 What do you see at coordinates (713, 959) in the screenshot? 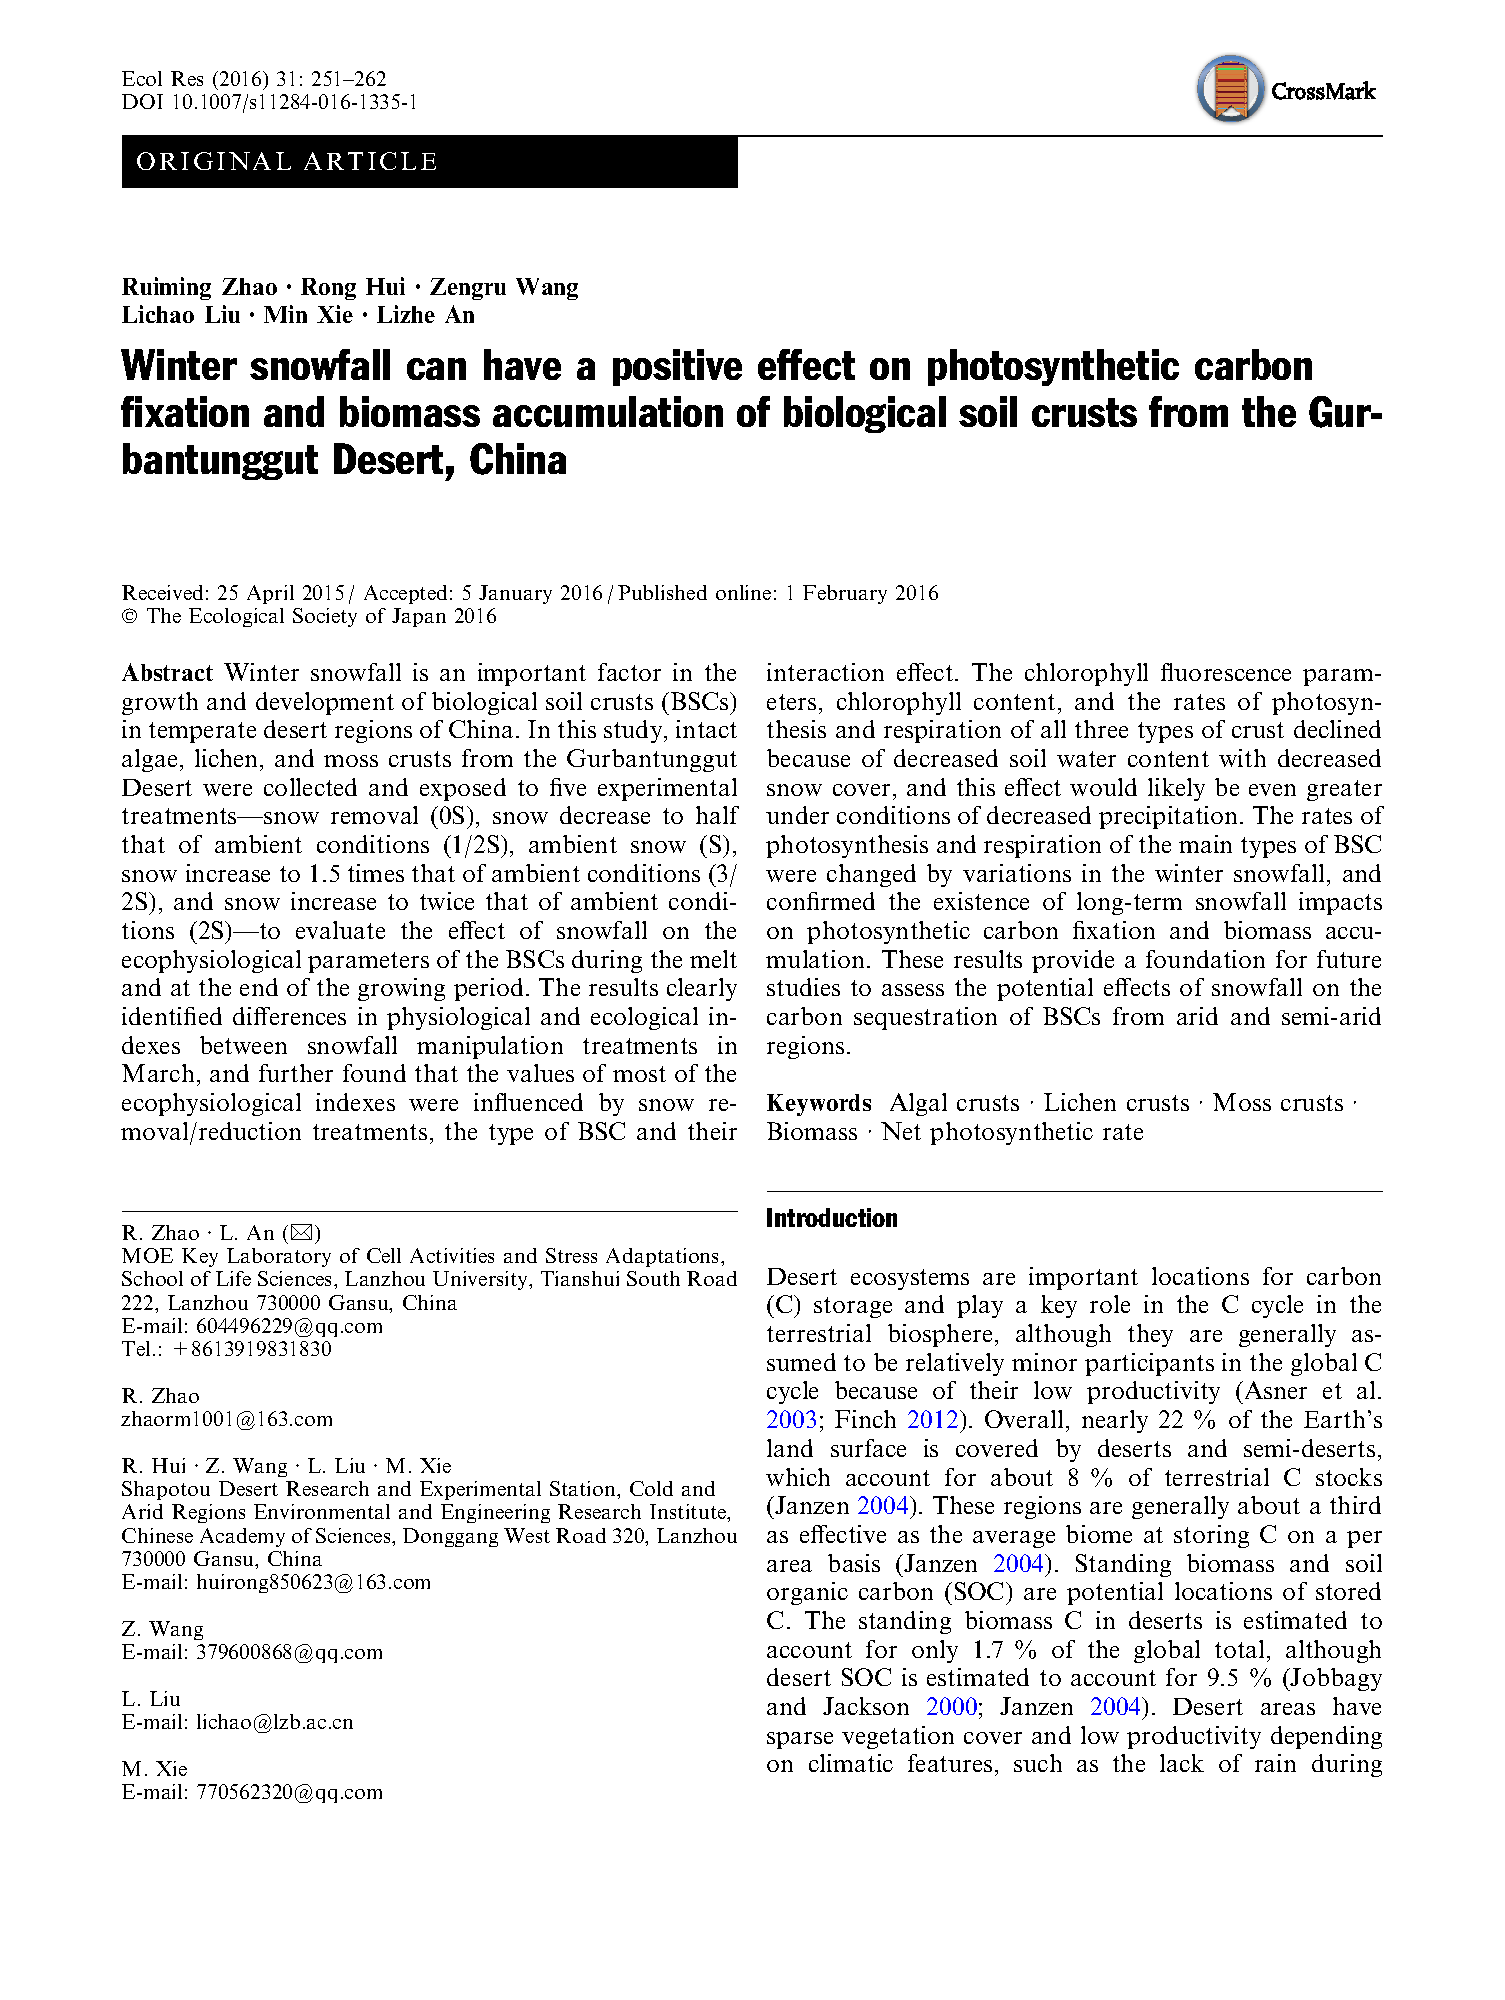
I see `melt` at bounding box center [713, 959].
